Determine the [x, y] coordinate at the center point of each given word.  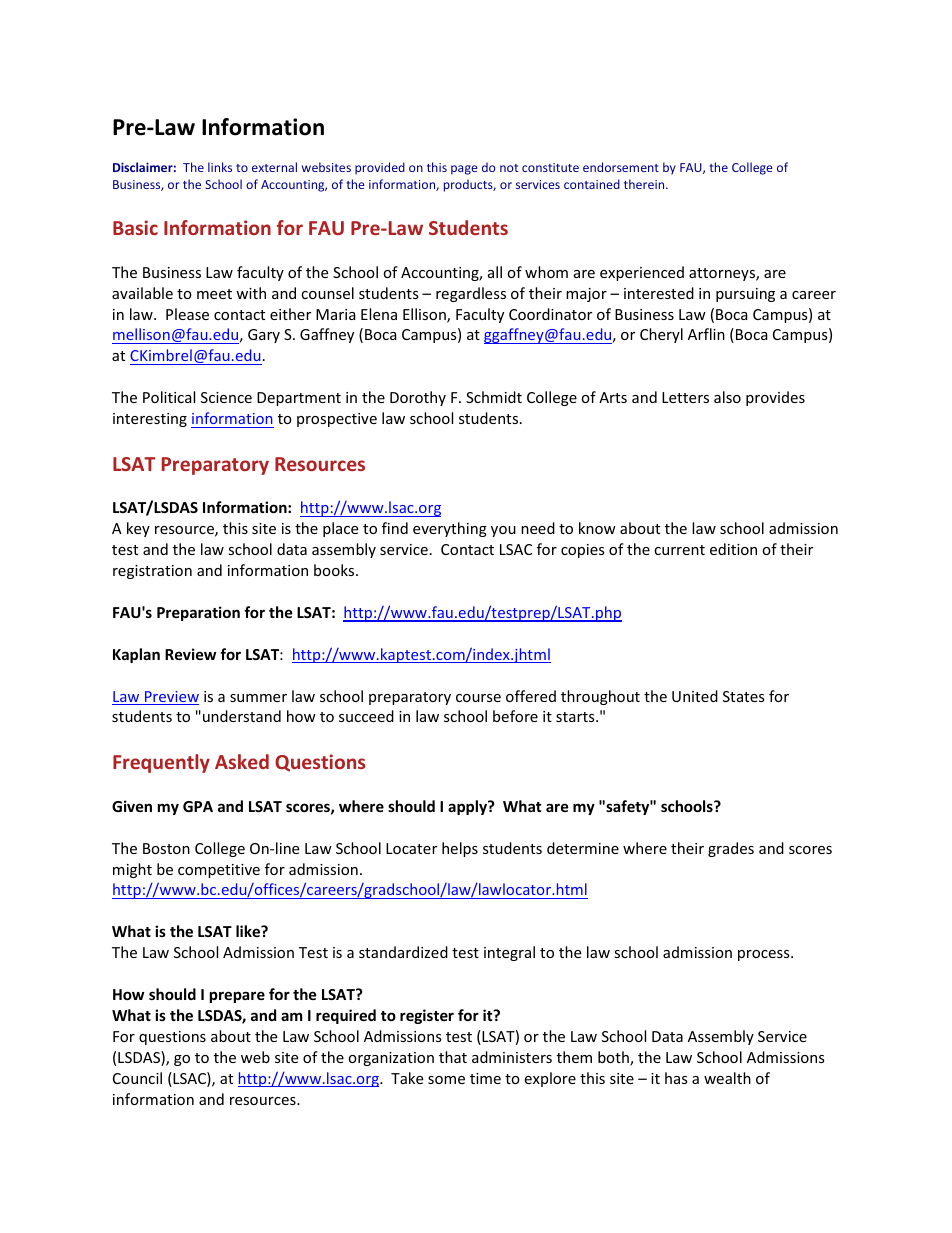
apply [468, 807]
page [464, 170]
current [679, 550]
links [220, 167]
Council [137, 1078]
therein [645, 184]
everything [450, 529]
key [138, 529]
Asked [242, 761]
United [695, 696]
